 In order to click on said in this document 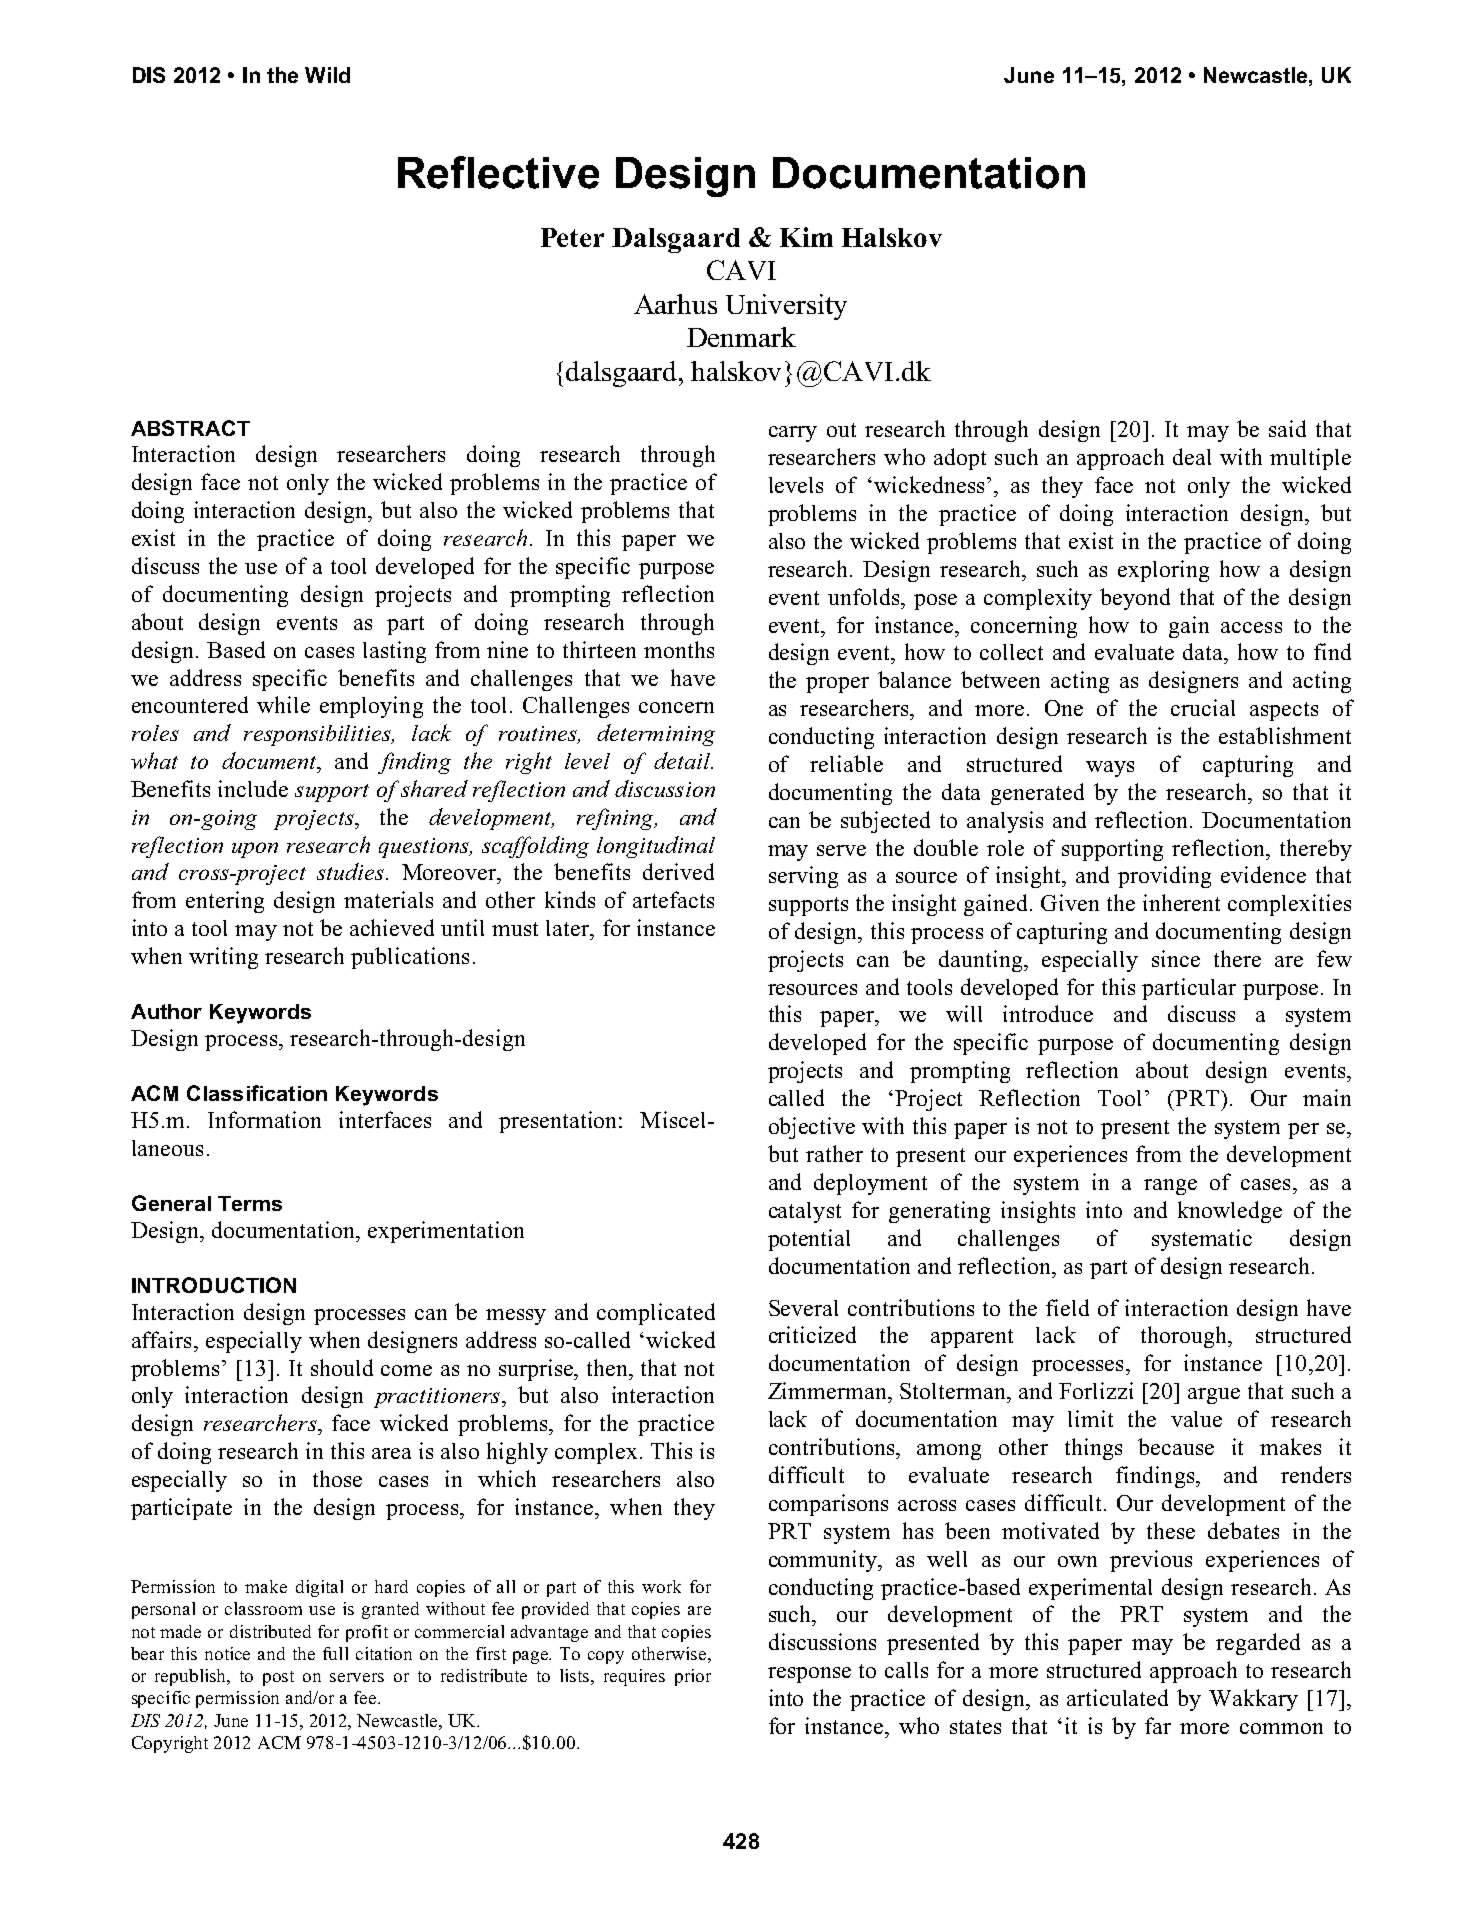, I will do `click(1287, 428)`.
